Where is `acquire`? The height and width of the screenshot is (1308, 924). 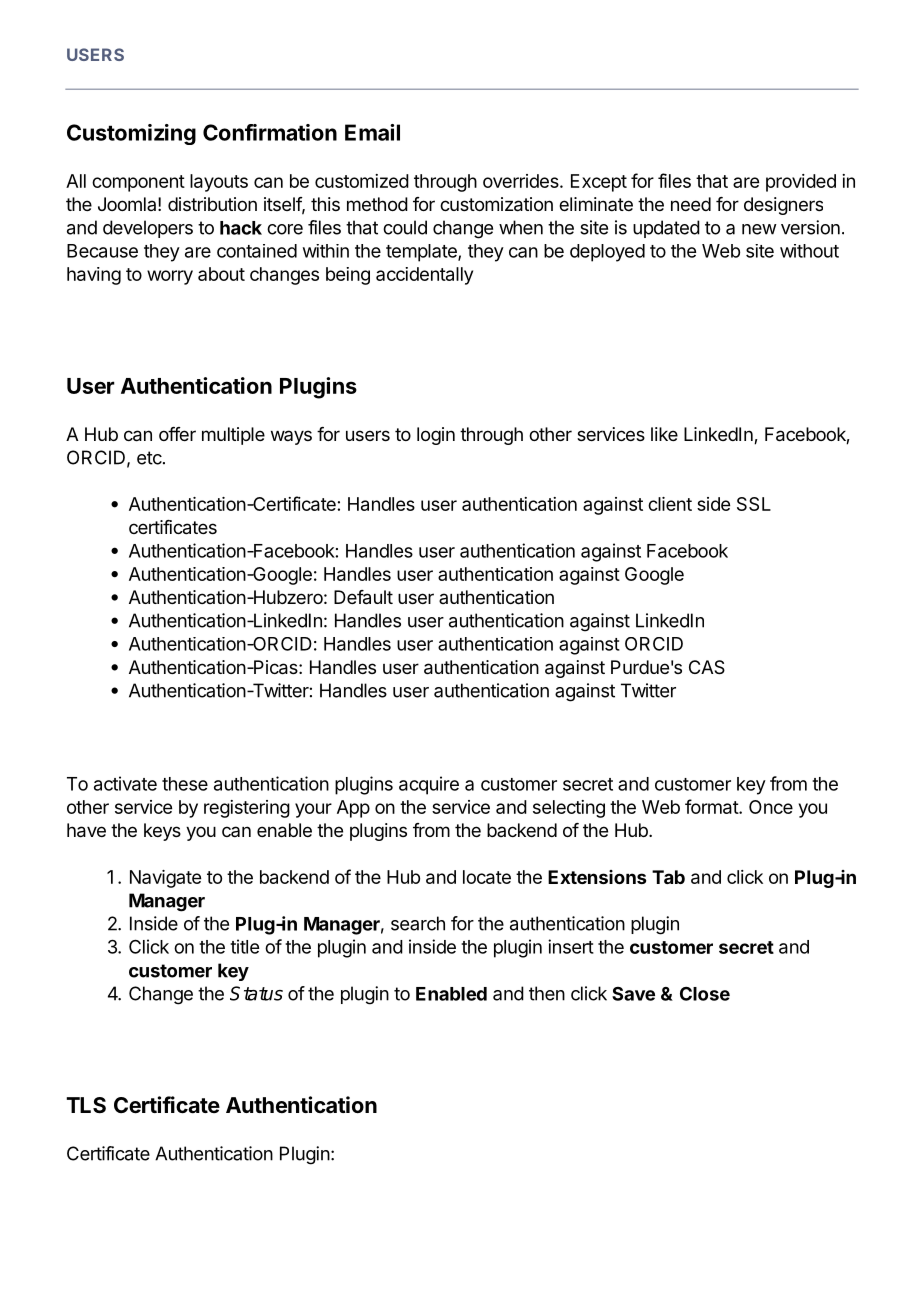
acquire is located at coordinates (429, 785).
